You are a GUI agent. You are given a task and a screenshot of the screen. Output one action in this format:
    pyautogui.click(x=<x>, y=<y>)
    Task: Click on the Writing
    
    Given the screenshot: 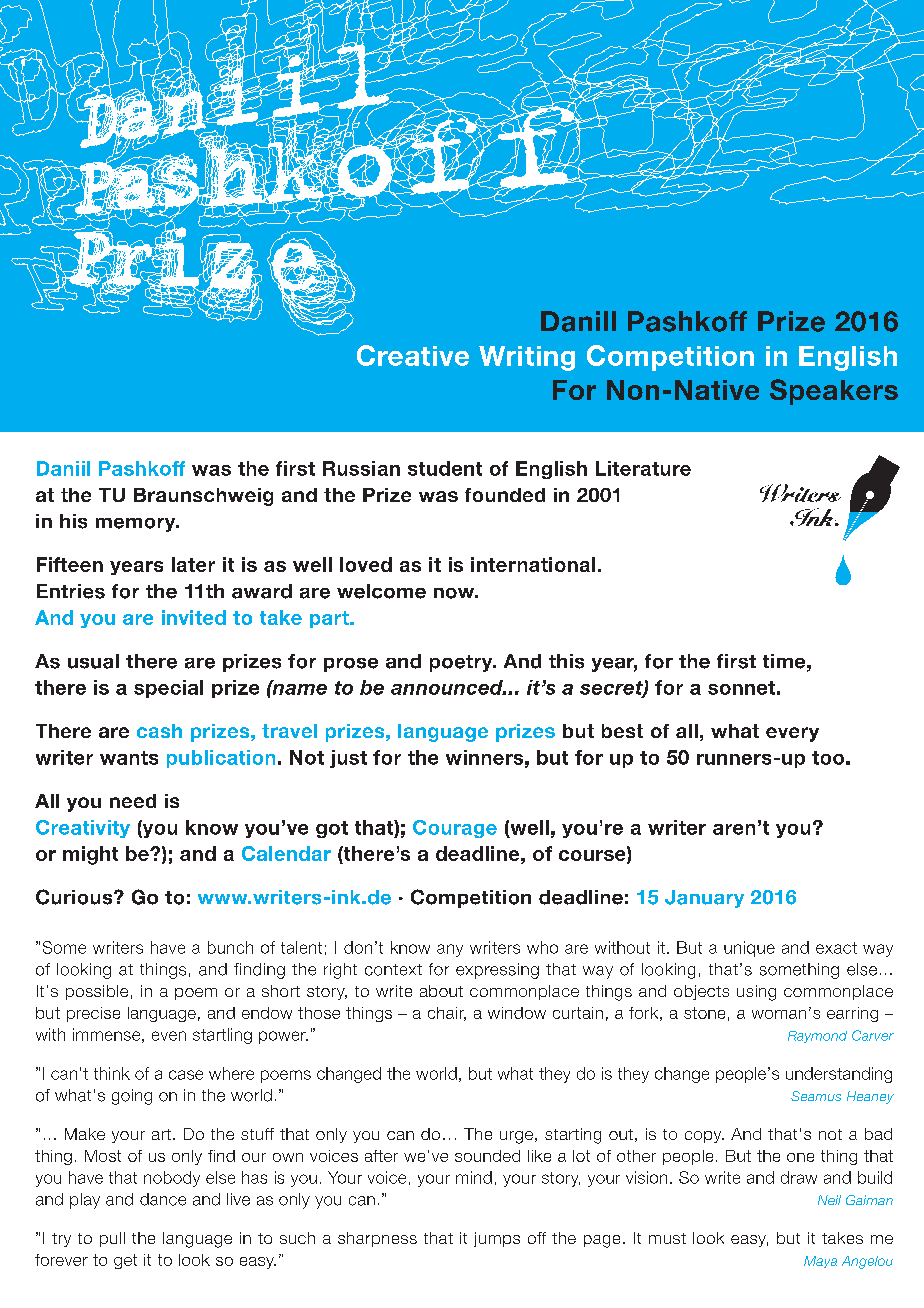 What is the action you would take?
    pyautogui.click(x=527, y=358)
